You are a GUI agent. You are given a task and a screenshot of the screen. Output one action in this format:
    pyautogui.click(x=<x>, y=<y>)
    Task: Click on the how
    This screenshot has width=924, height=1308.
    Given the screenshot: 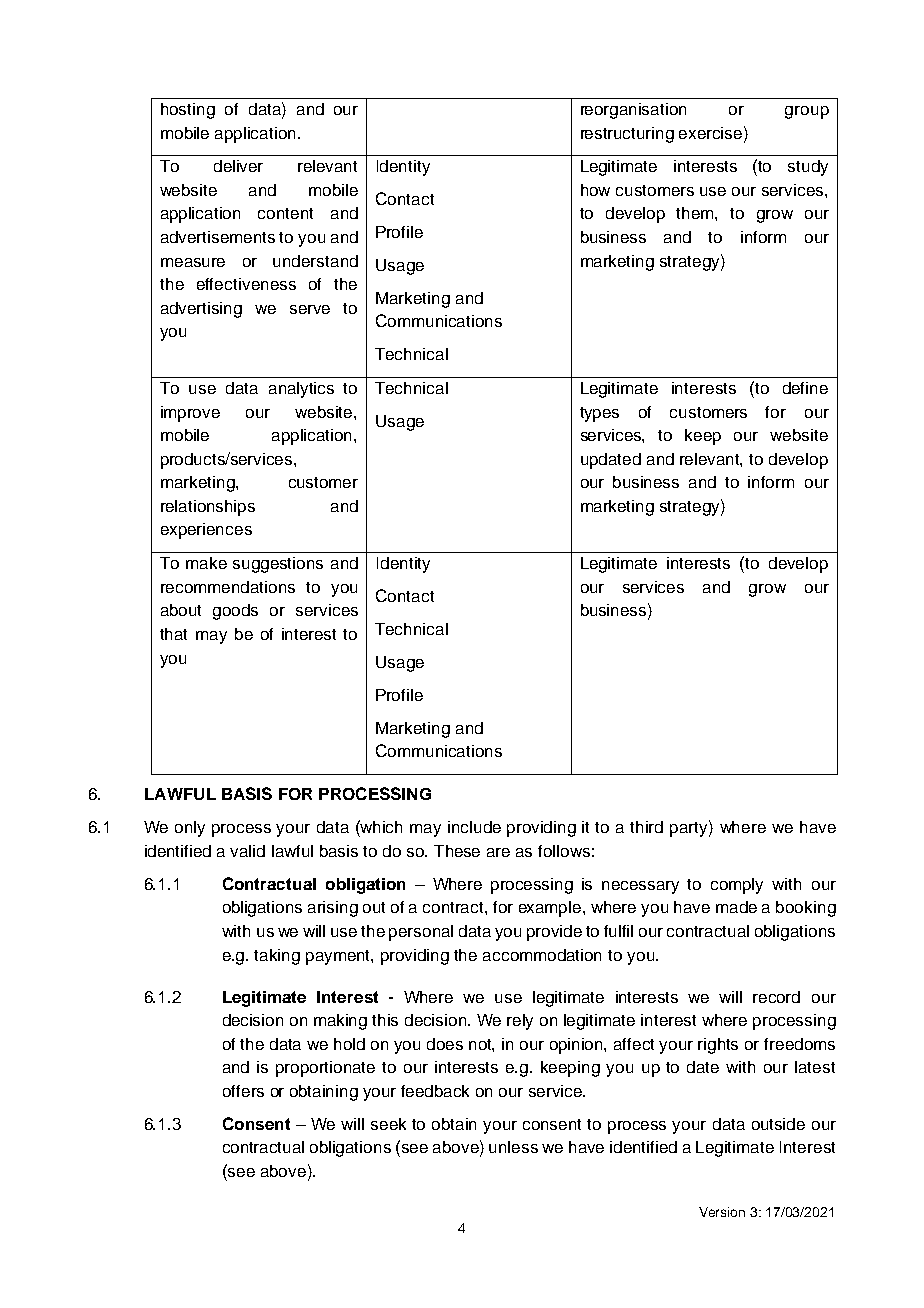 What is the action you would take?
    pyautogui.click(x=595, y=190)
